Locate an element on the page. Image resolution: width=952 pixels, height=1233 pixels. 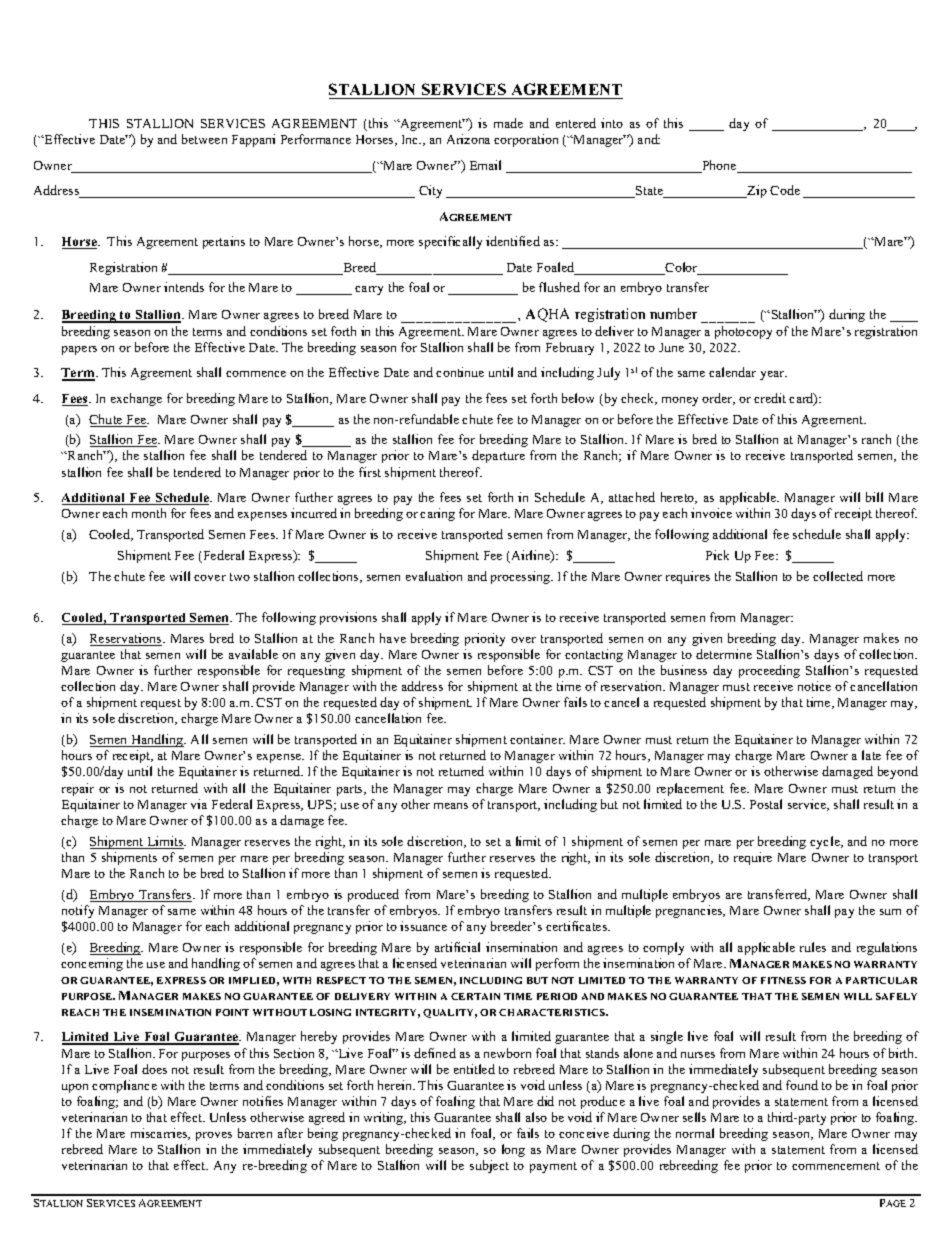
have is located at coordinates (393, 638).
